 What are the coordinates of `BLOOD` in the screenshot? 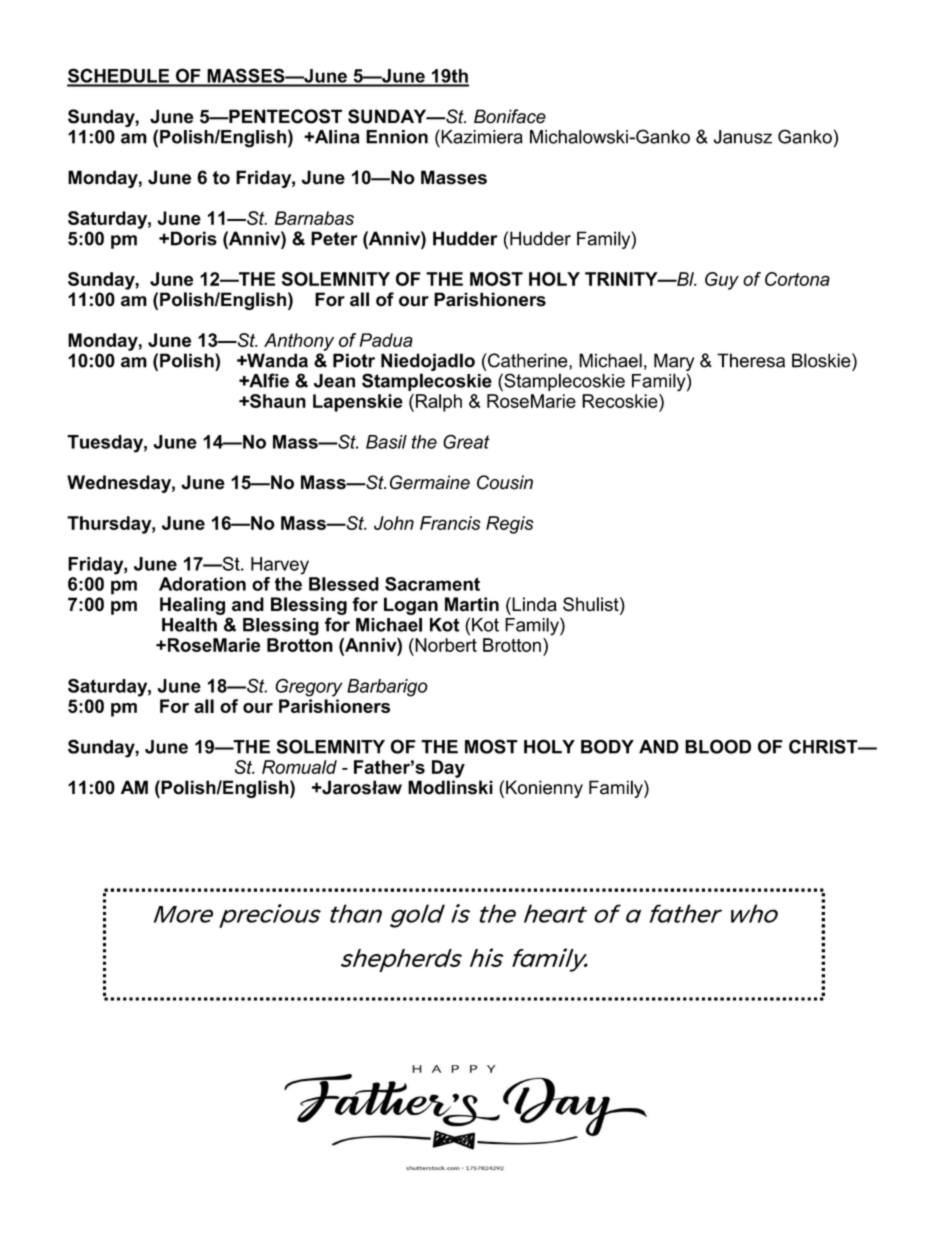 It's located at (718, 746).
